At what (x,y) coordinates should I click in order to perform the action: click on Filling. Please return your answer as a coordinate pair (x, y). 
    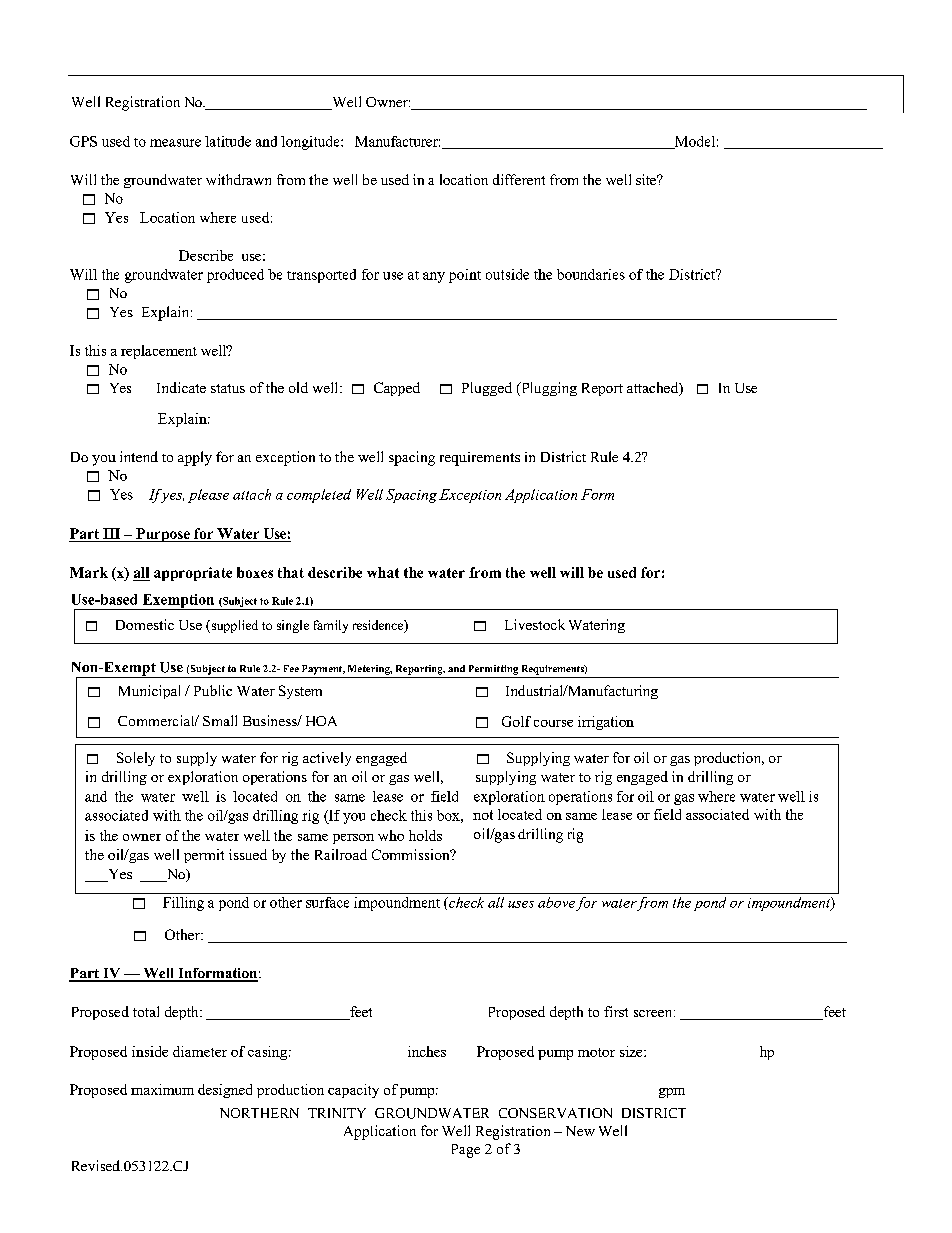
    Looking at the image, I should click on (183, 904).
